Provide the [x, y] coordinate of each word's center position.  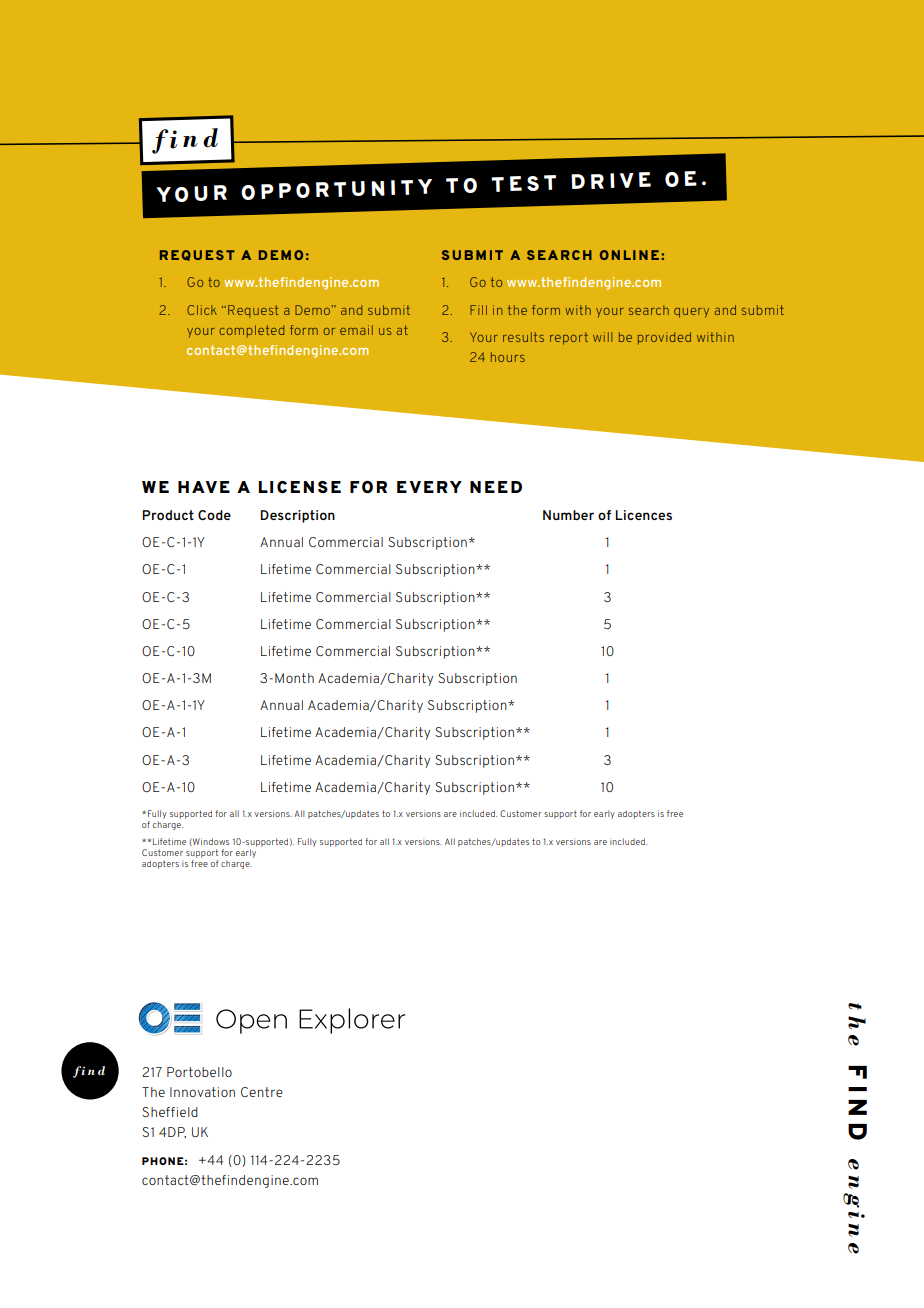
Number [568, 515]
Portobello [199, 1072]
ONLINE [629, 255]
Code [214, 515]
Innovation [202, 1092]
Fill [478, 310]
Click [202, 310]
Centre [262, 1092]
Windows [210, 841]
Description [298, 516]
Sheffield [170, 1112]
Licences [644, 515]
